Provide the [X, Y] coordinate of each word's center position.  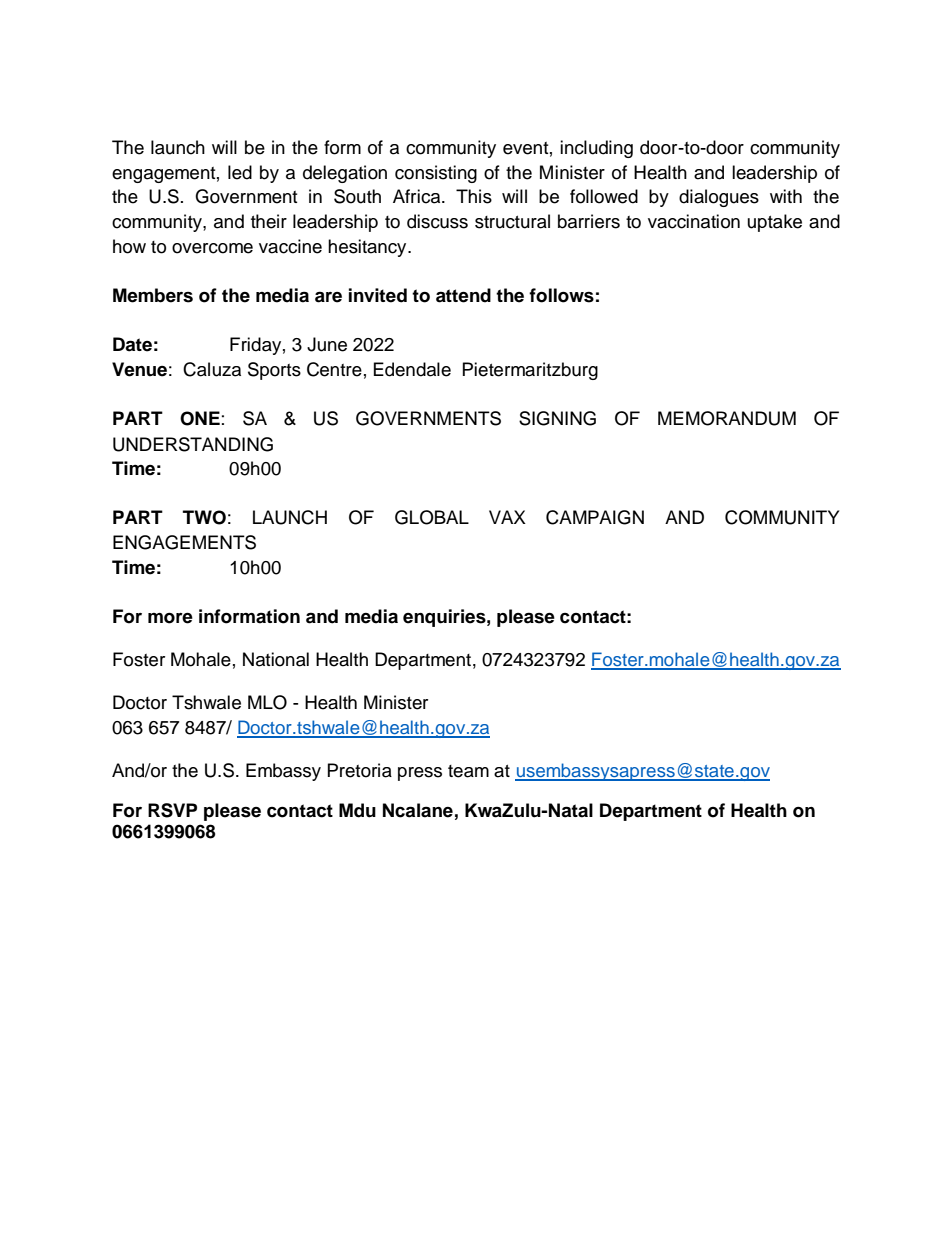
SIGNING [557, 418]
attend [463, 295]
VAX [507, 517]
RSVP [172, 810]
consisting [436, 174]
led [240, 172]
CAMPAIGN [595, 517]
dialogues [719, 198]
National [276, 659]
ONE [200, 418]
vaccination [694, 221]
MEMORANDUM [727, 418]
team [468, 771]
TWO [204, 517]
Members [153, 295]
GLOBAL [432, 517]
